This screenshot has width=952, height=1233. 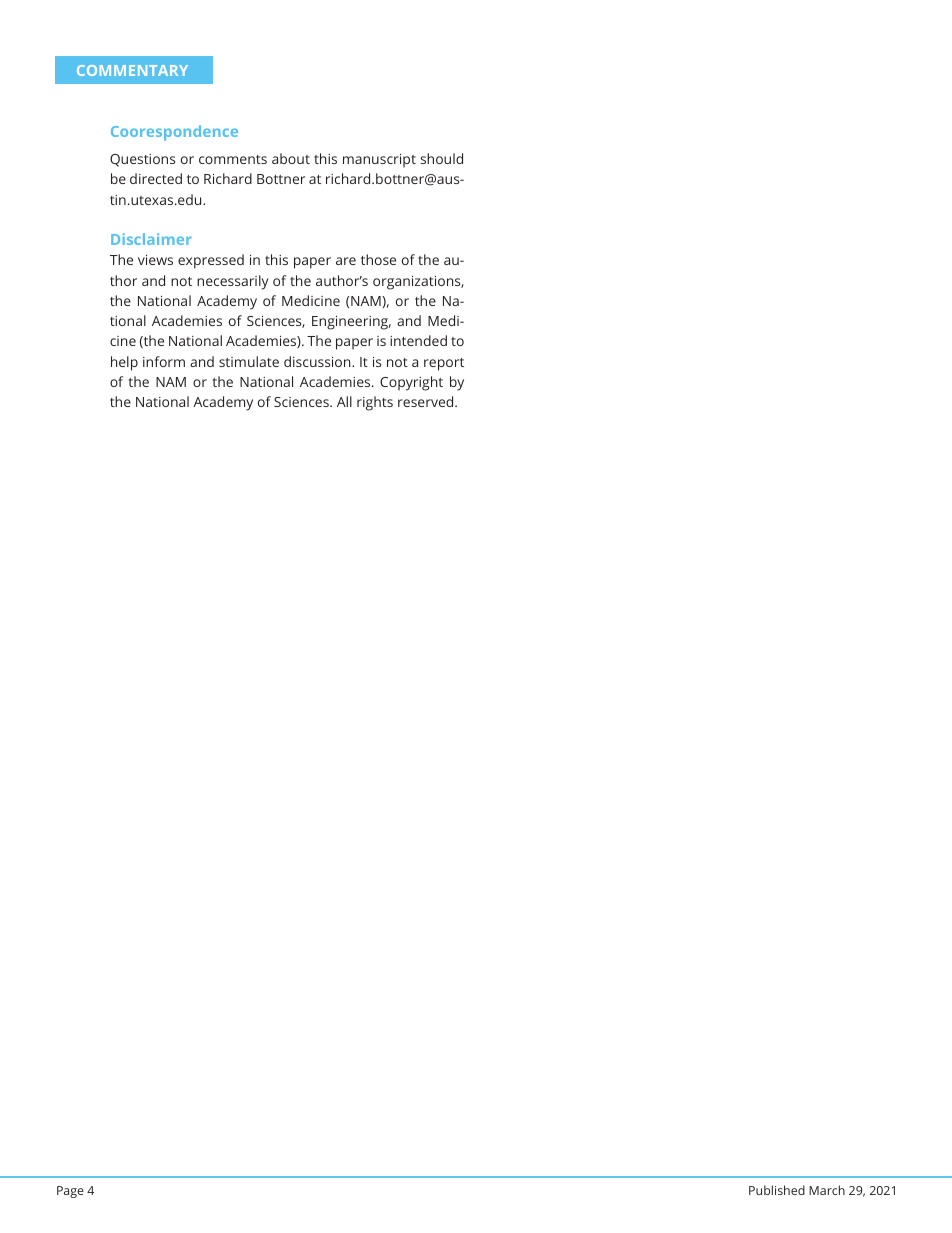 I want to click on COMMENTARY, so click(x=132, y=70).
